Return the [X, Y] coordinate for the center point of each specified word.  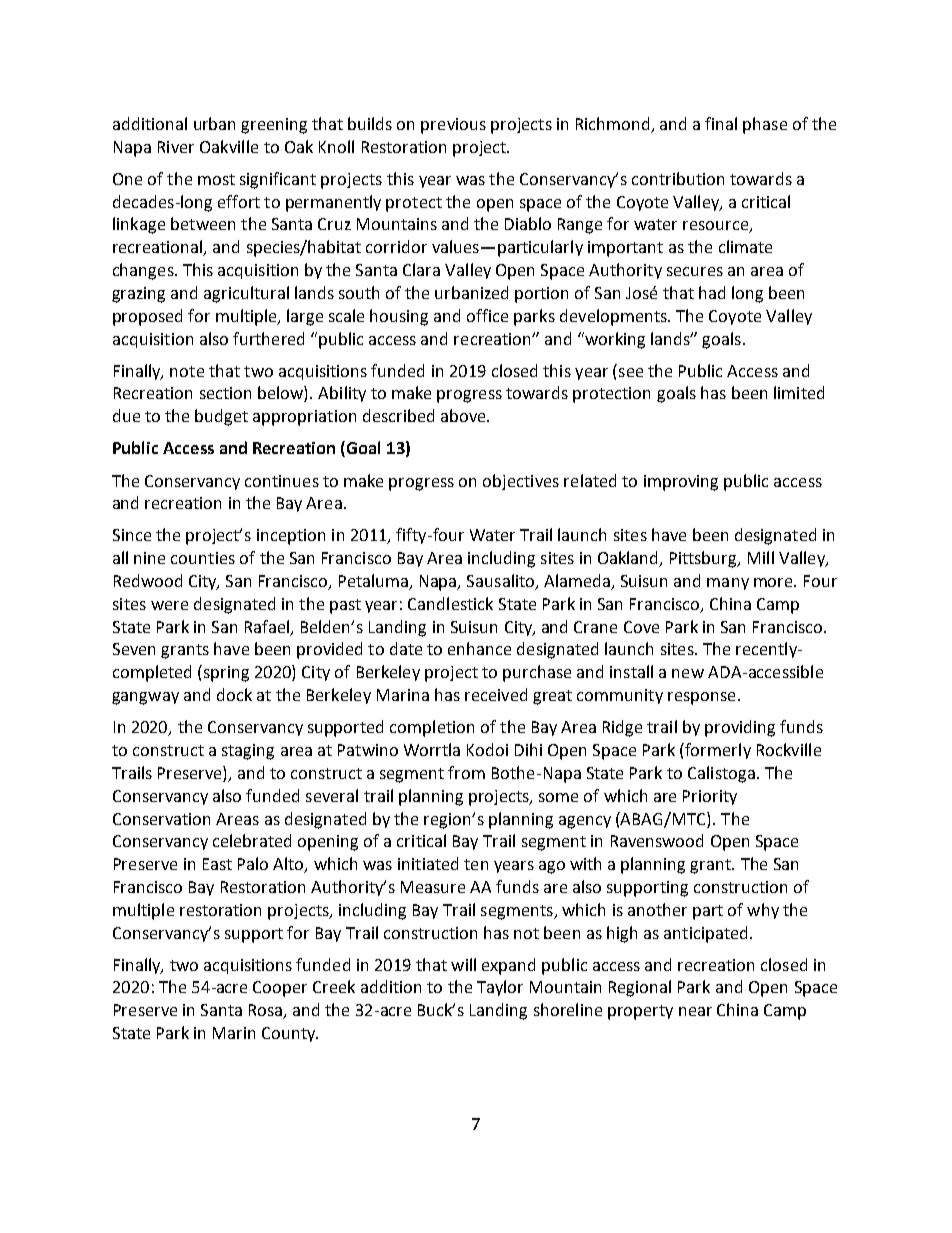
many [728, 584]
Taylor [500, 988]
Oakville [229, 146]
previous [453, 126]
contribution [678, 178]
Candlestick [450, 603]
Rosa [267, 1011]
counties [203, 558]
